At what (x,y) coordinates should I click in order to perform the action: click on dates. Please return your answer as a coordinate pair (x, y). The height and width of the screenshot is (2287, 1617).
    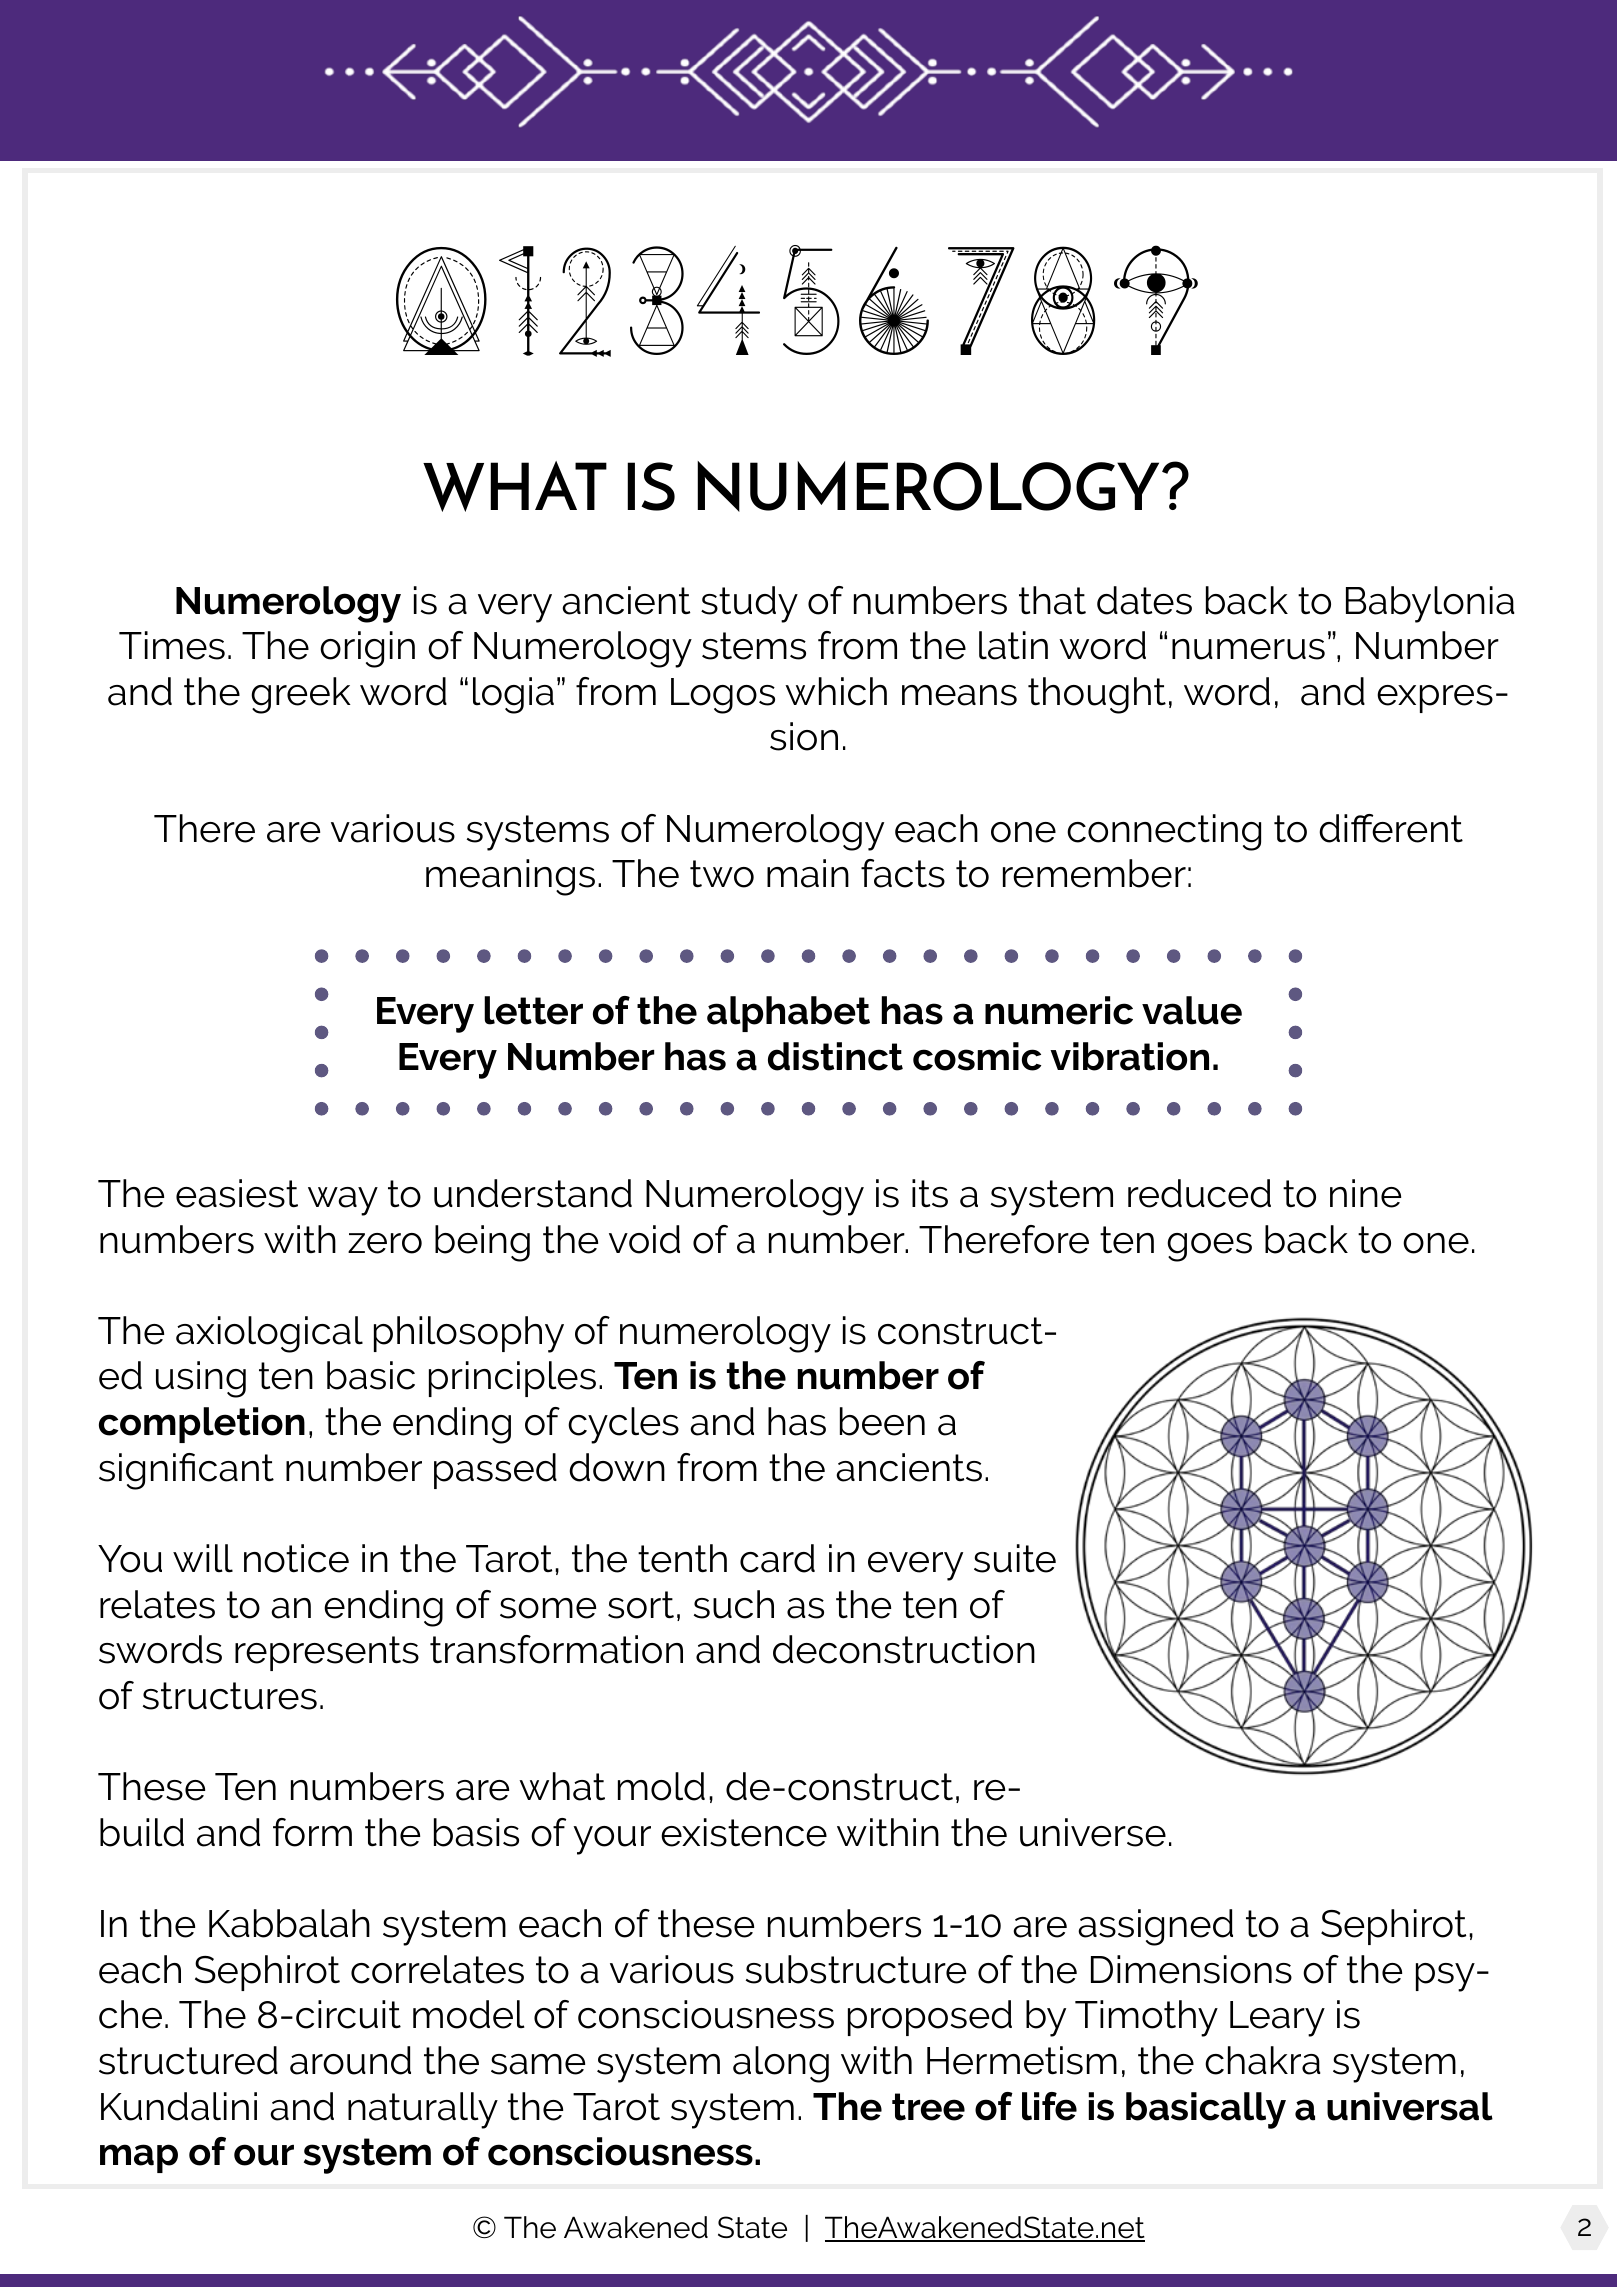
    Looking at the image, I should click on (1144, 600).
